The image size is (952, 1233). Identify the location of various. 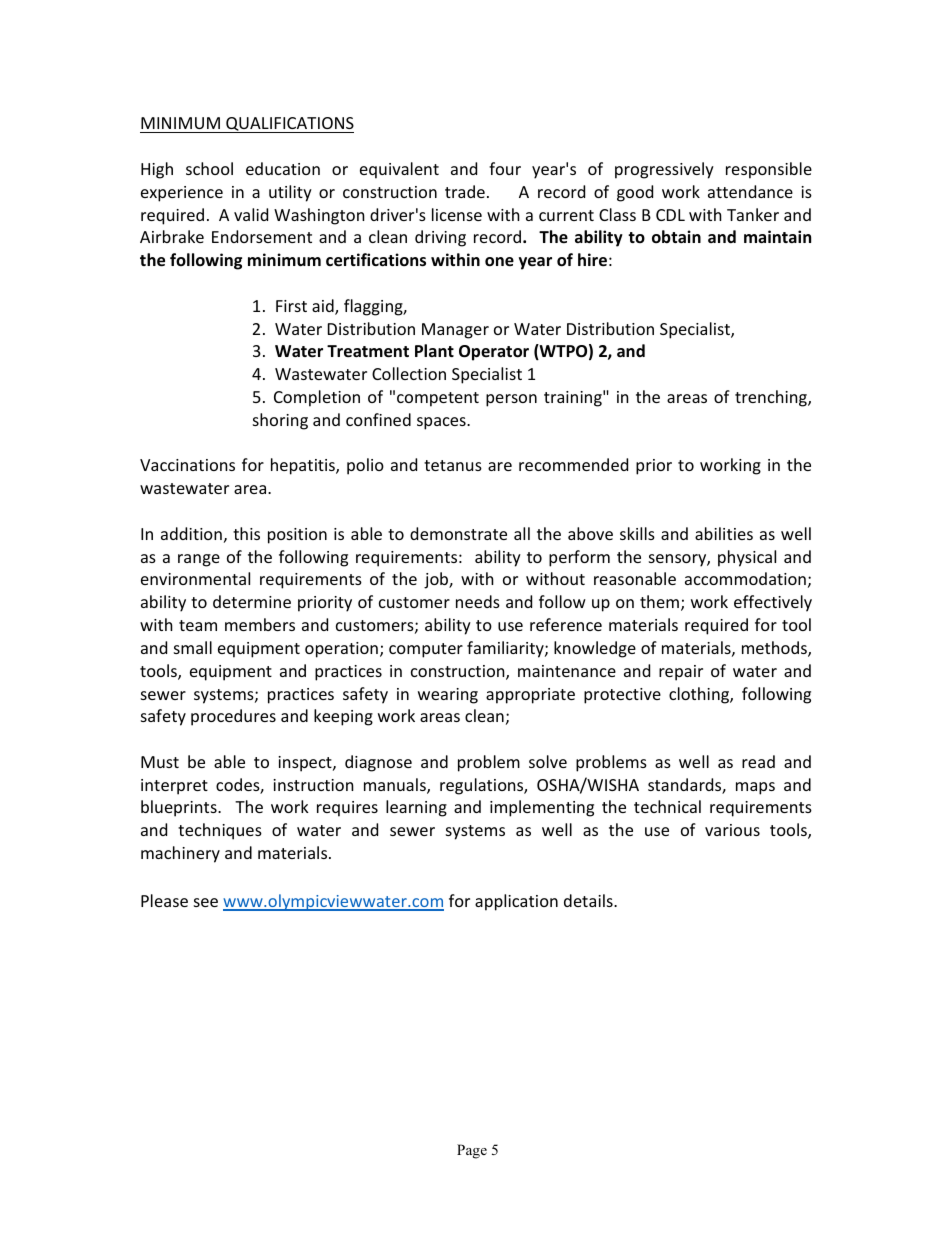
(732, 830).
